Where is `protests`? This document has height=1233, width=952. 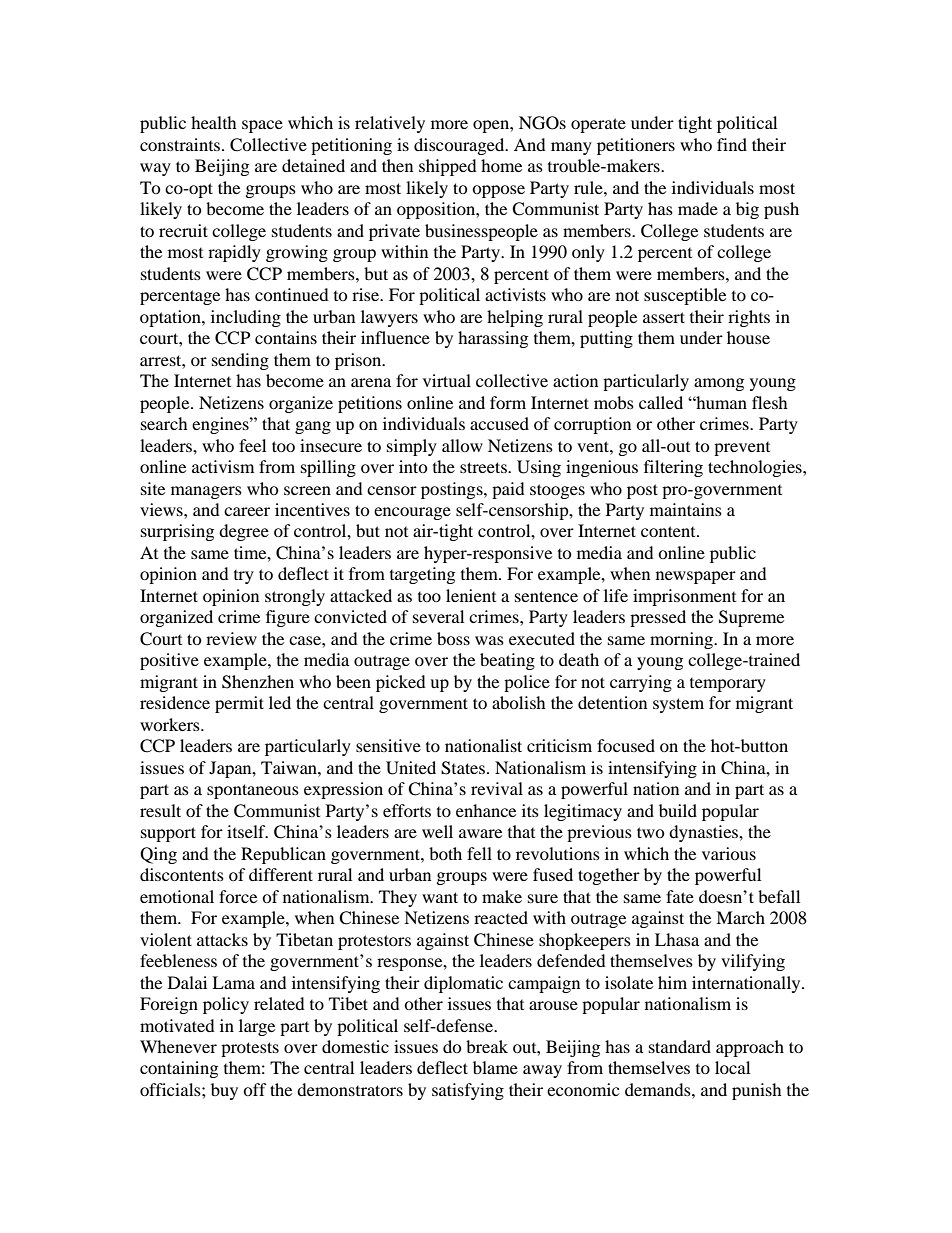
protests is located at coordinates (250, 1049).
